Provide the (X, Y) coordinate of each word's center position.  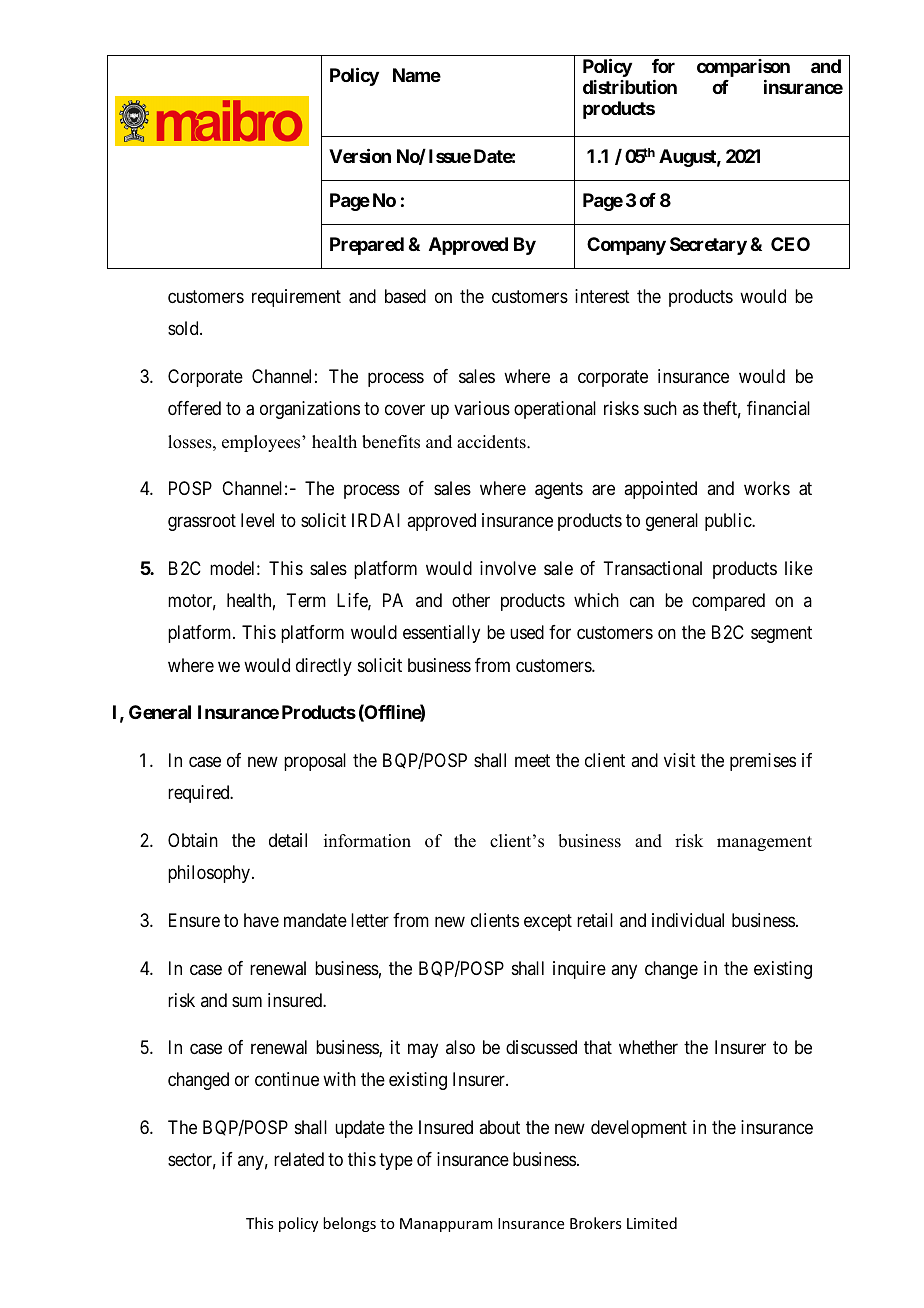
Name (417, 75)
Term (306, 600)
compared (728, 602)
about (499, 1127)
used (527, 632)
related (299, 1159)
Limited (652, 1223)
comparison (743, 68)
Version (360, 155)
